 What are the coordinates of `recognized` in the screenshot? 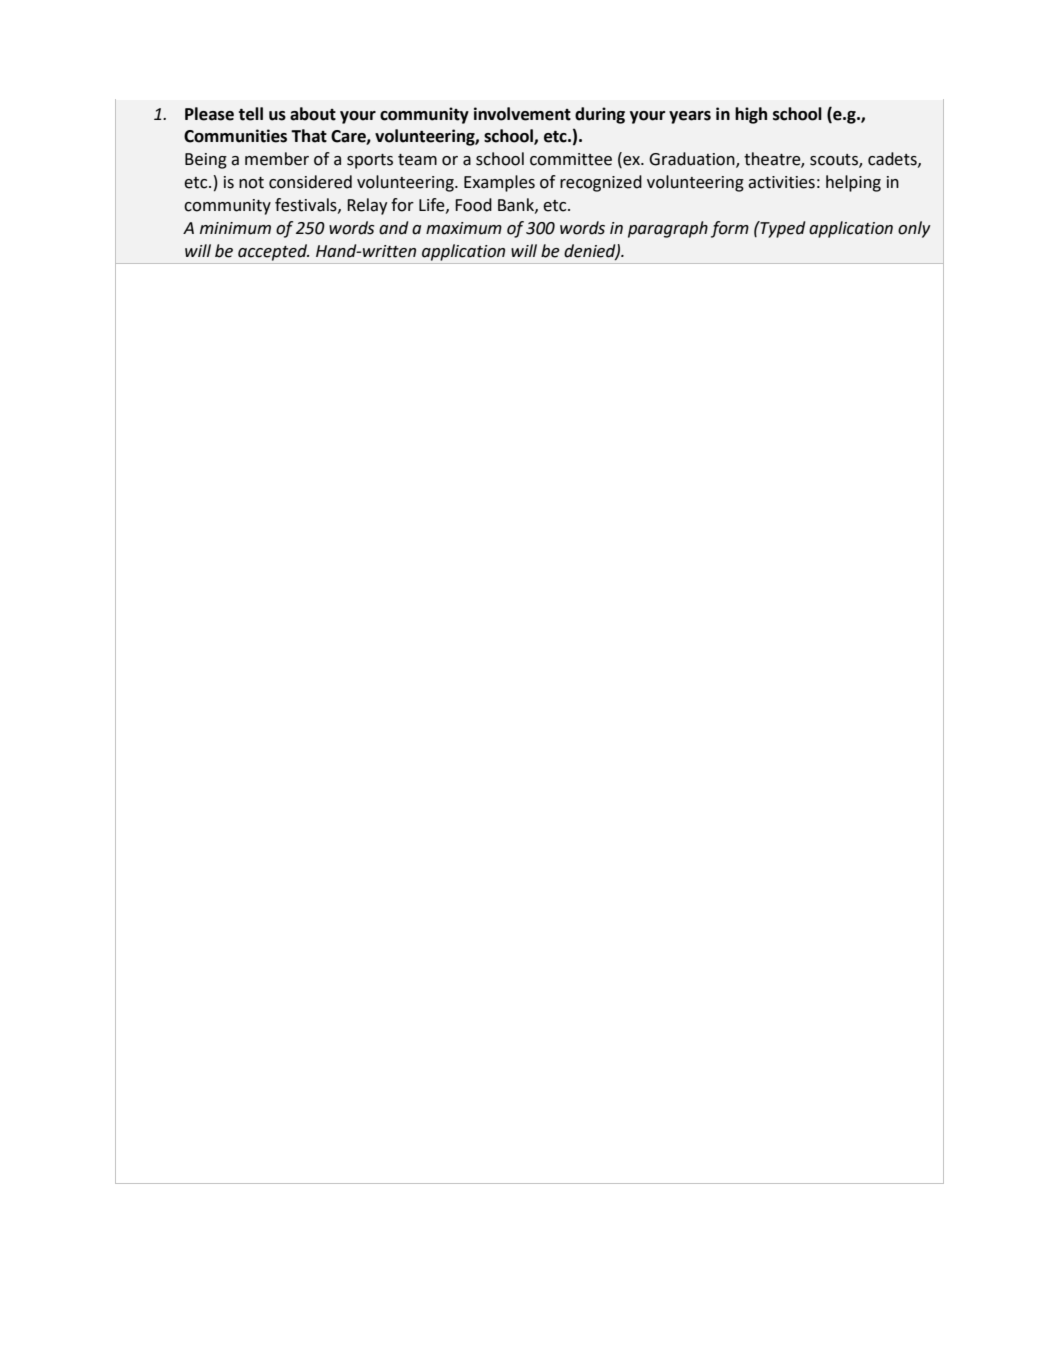 It's located at (601, 183).
